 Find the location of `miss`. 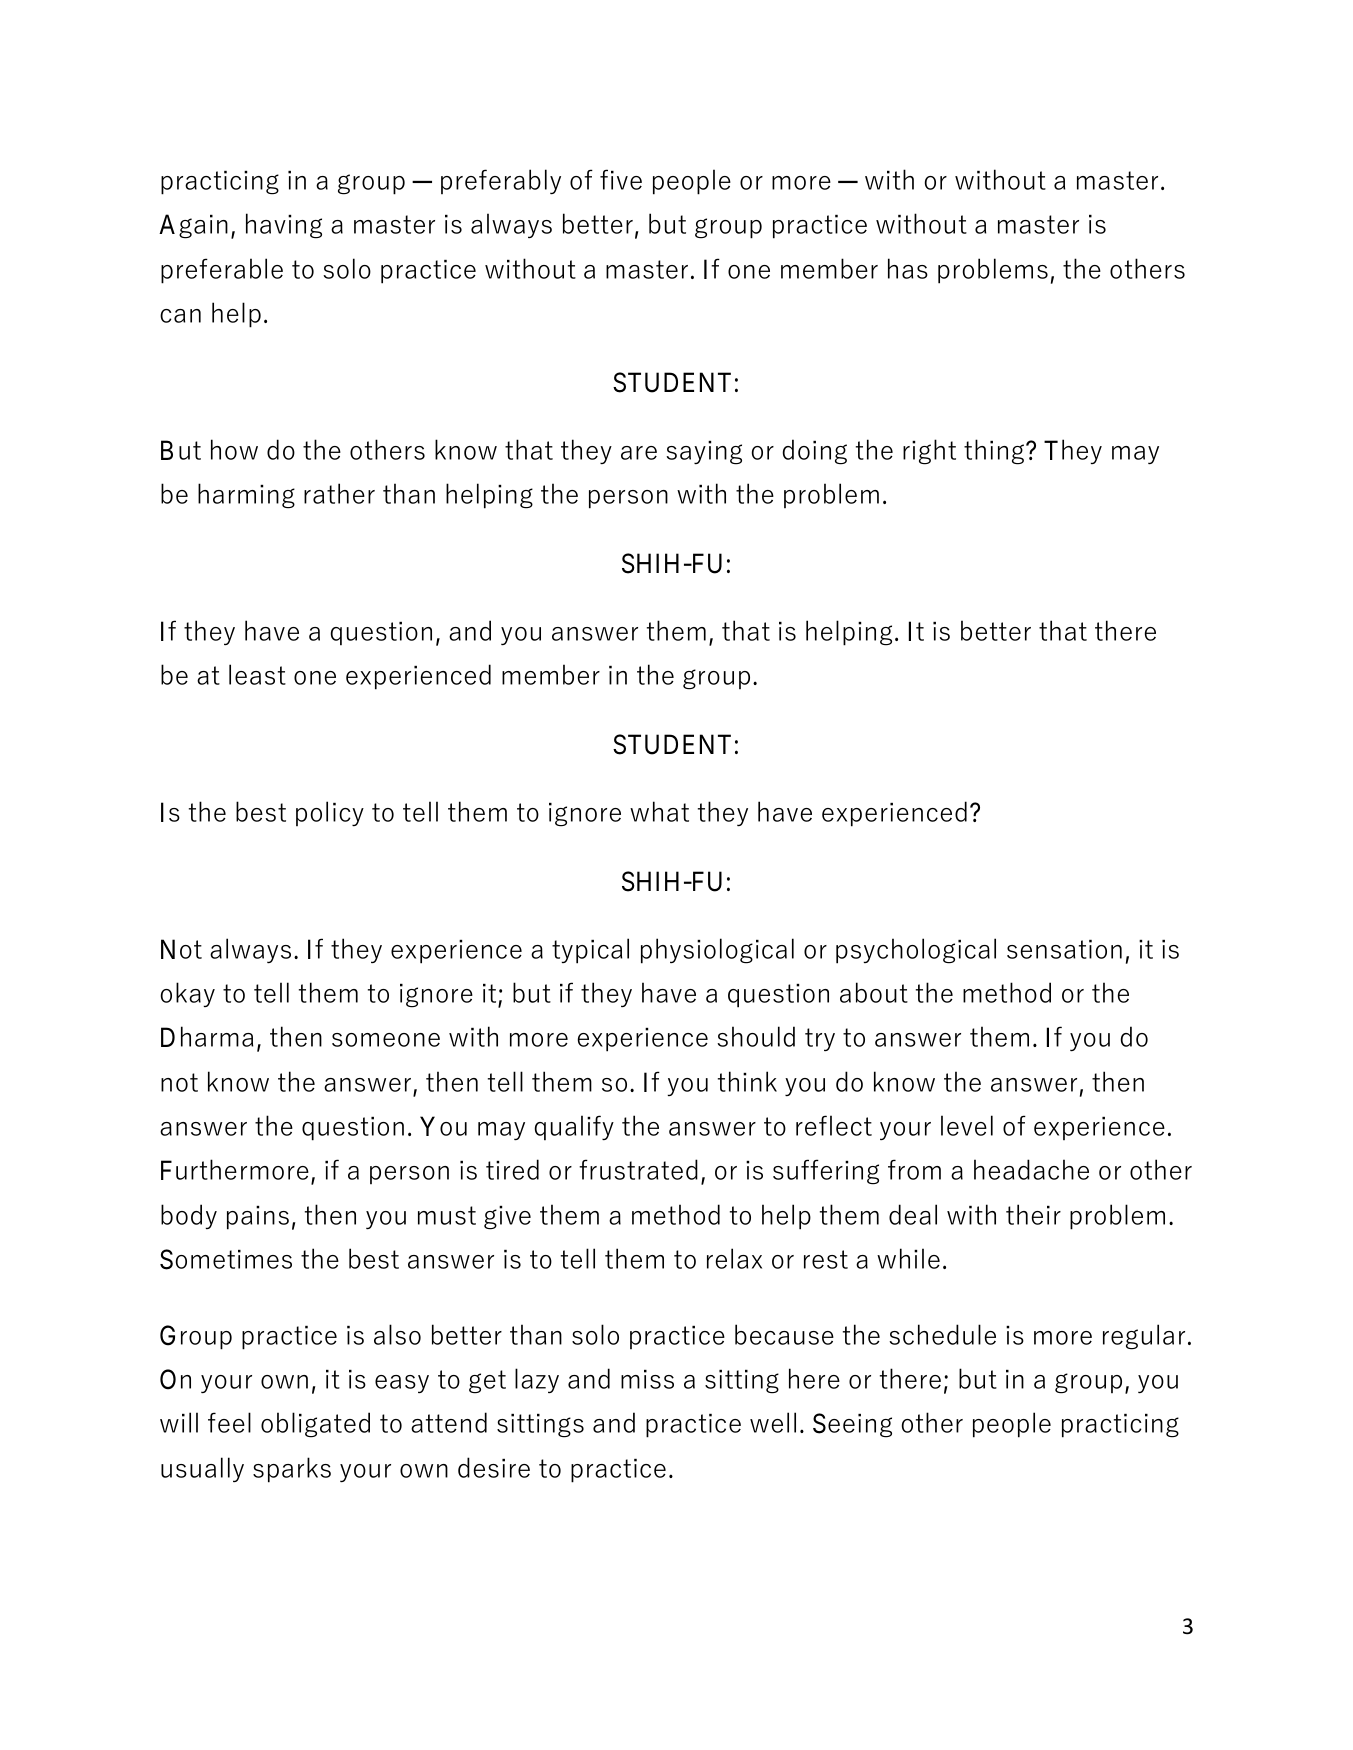

miss is located at coordinates (647, 1379).
